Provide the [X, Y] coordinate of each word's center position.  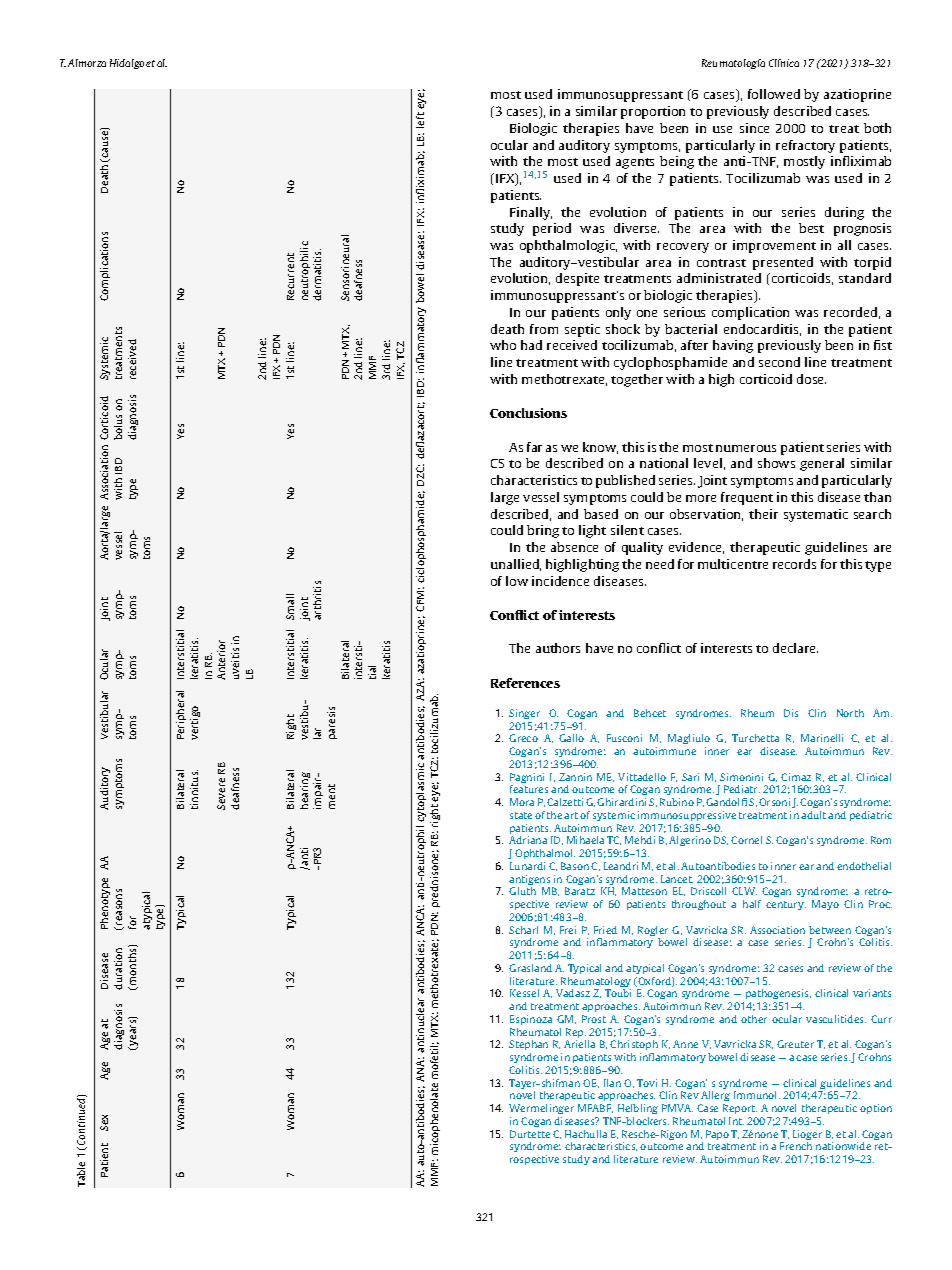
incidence [560, 581]
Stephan [528, 1045]
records [794, 564]
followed [774, 94]
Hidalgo [127, 64]
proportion [653, 112]
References [525, 683]
